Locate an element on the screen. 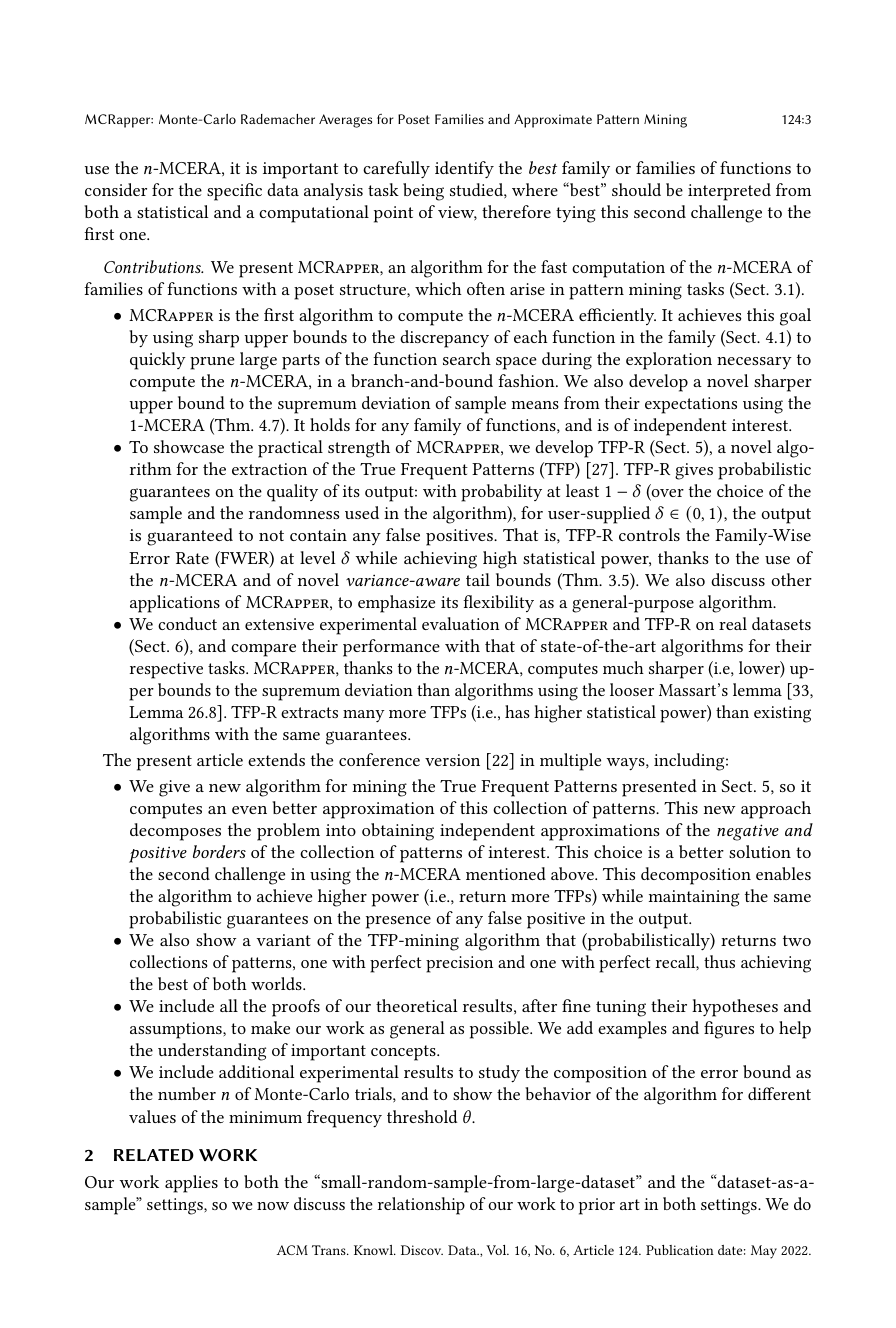 The height and width of the screenshot is (1328, 896). search is located at coordinates (467, 358).
